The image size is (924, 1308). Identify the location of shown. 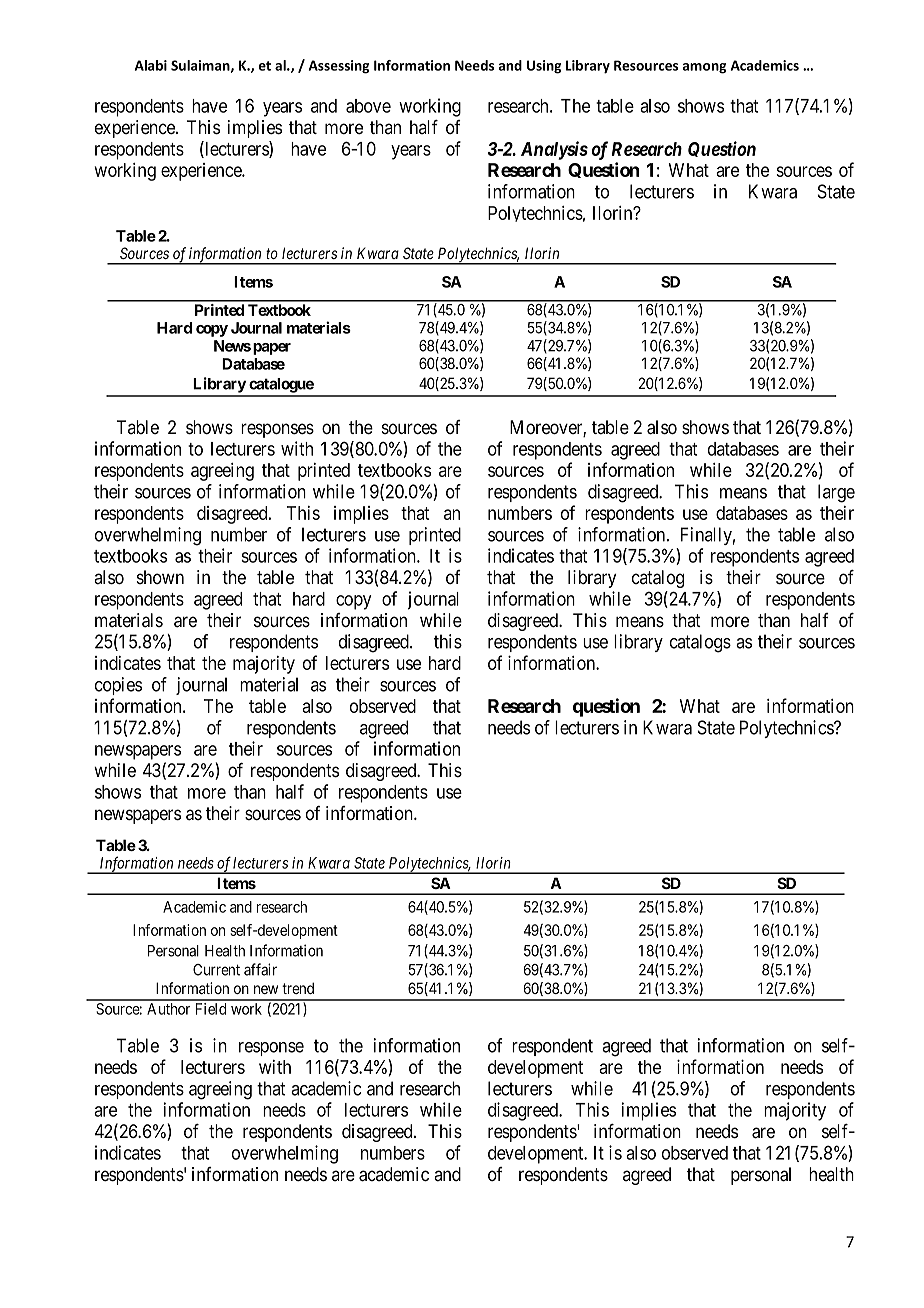
(160, 577).
